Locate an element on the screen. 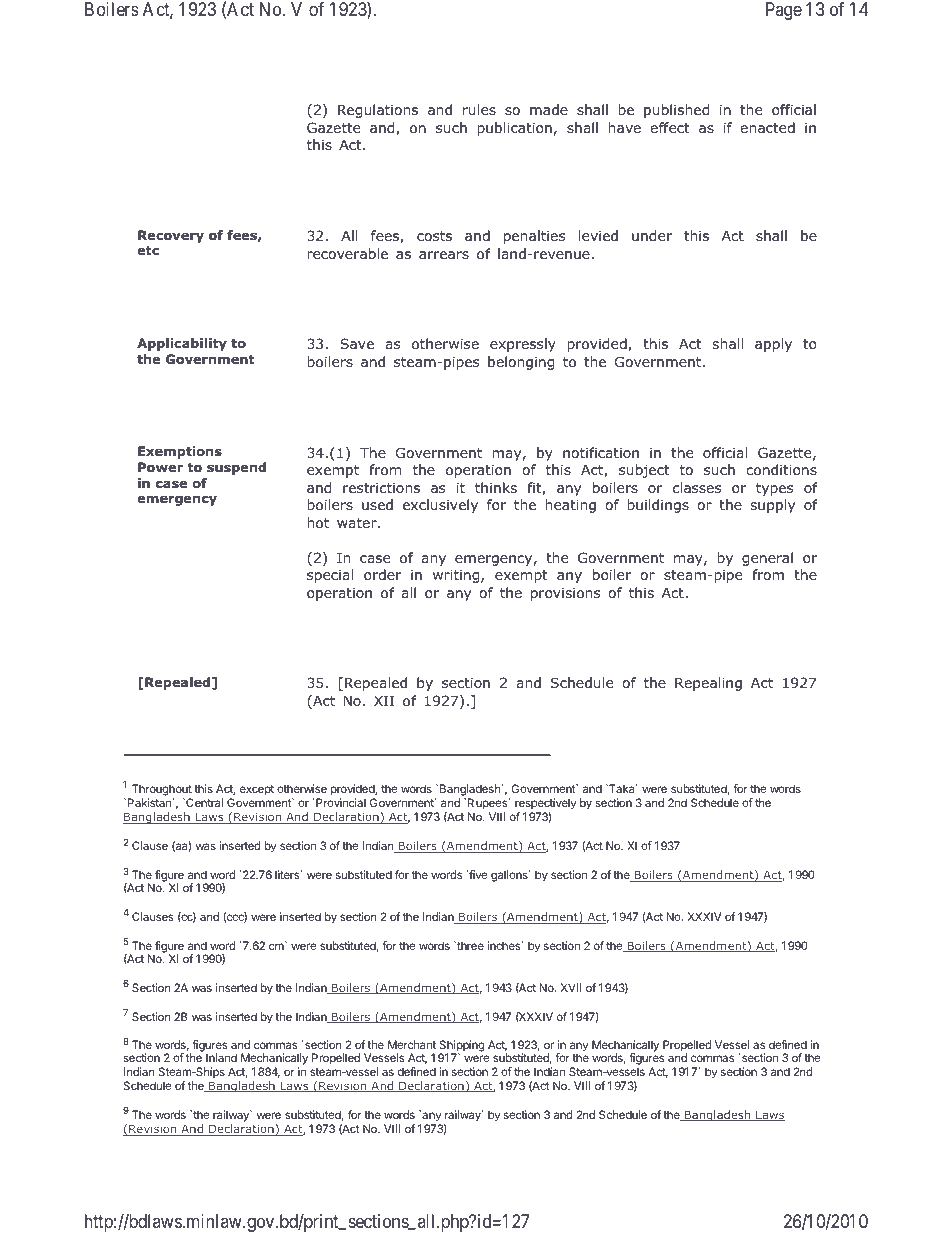 The width and height of the screenshot is (952, 1233). Page is located at coordinates (784, 11).
